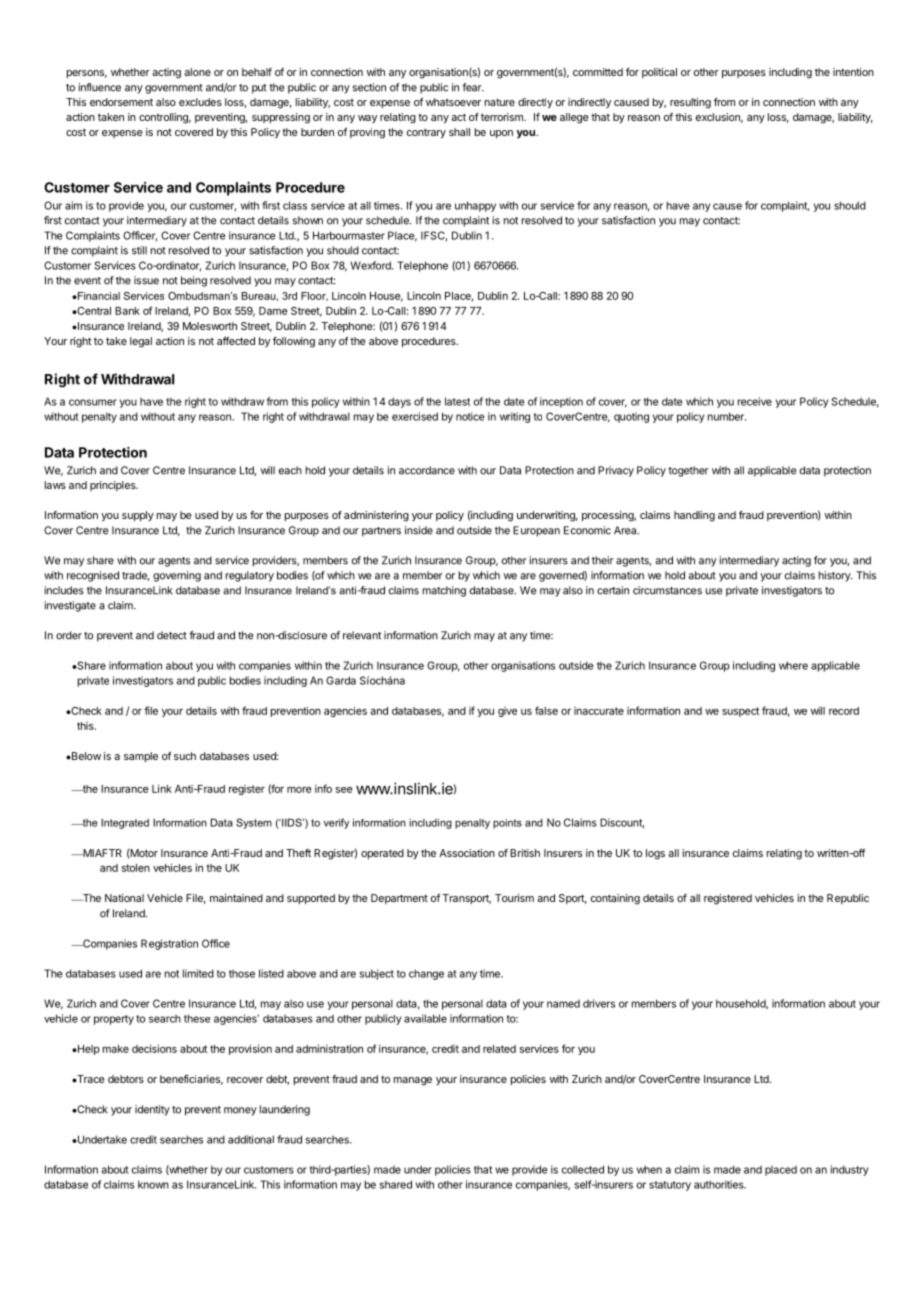 The height and width of the image is (1308, 924). What do you see at coordinates (849, 1170) in the image?
I see `industry` at bounding box center [849, 1170].
